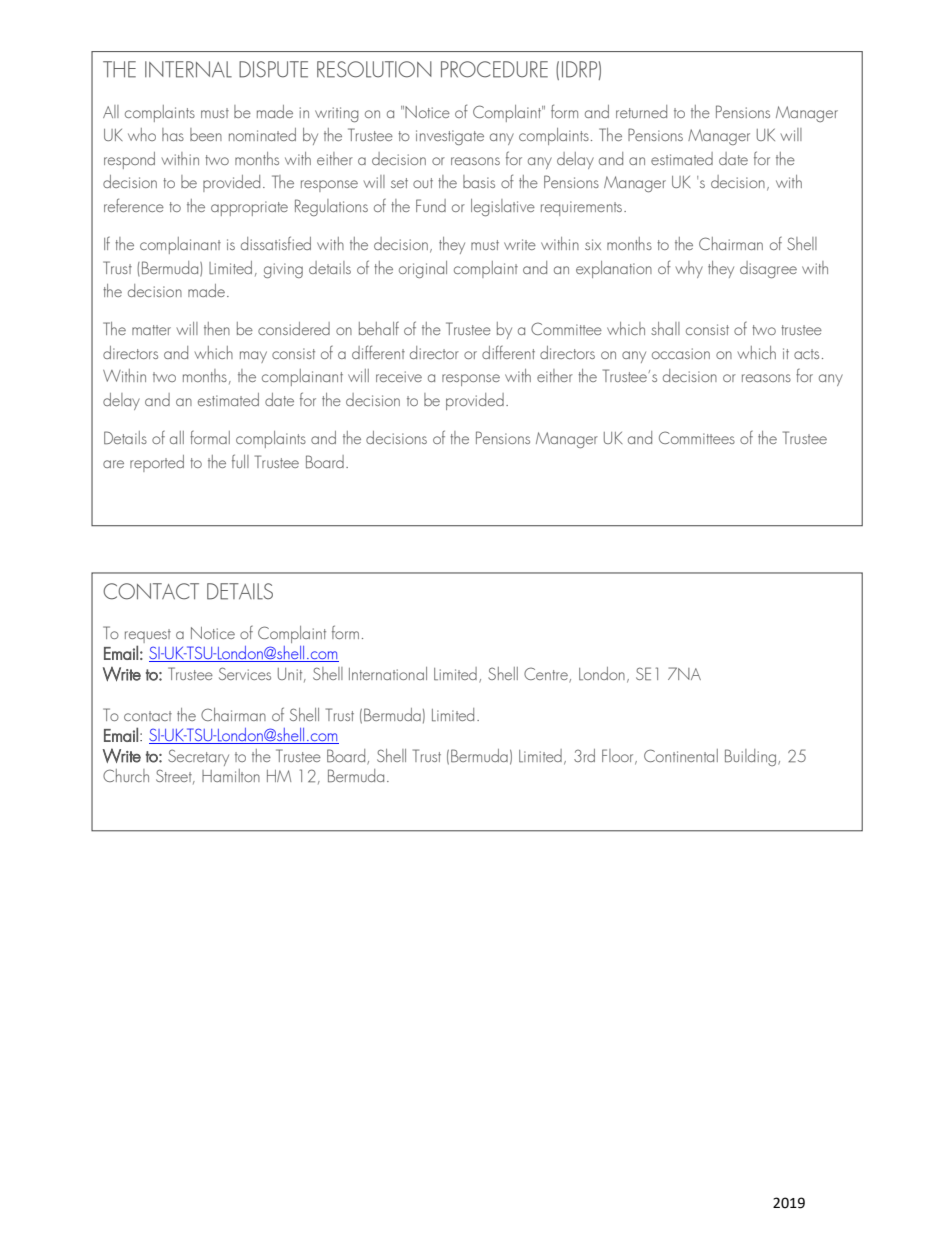 The width and height of the screenshot is (952, 1233). I want to click on full, so click(240, 461).
